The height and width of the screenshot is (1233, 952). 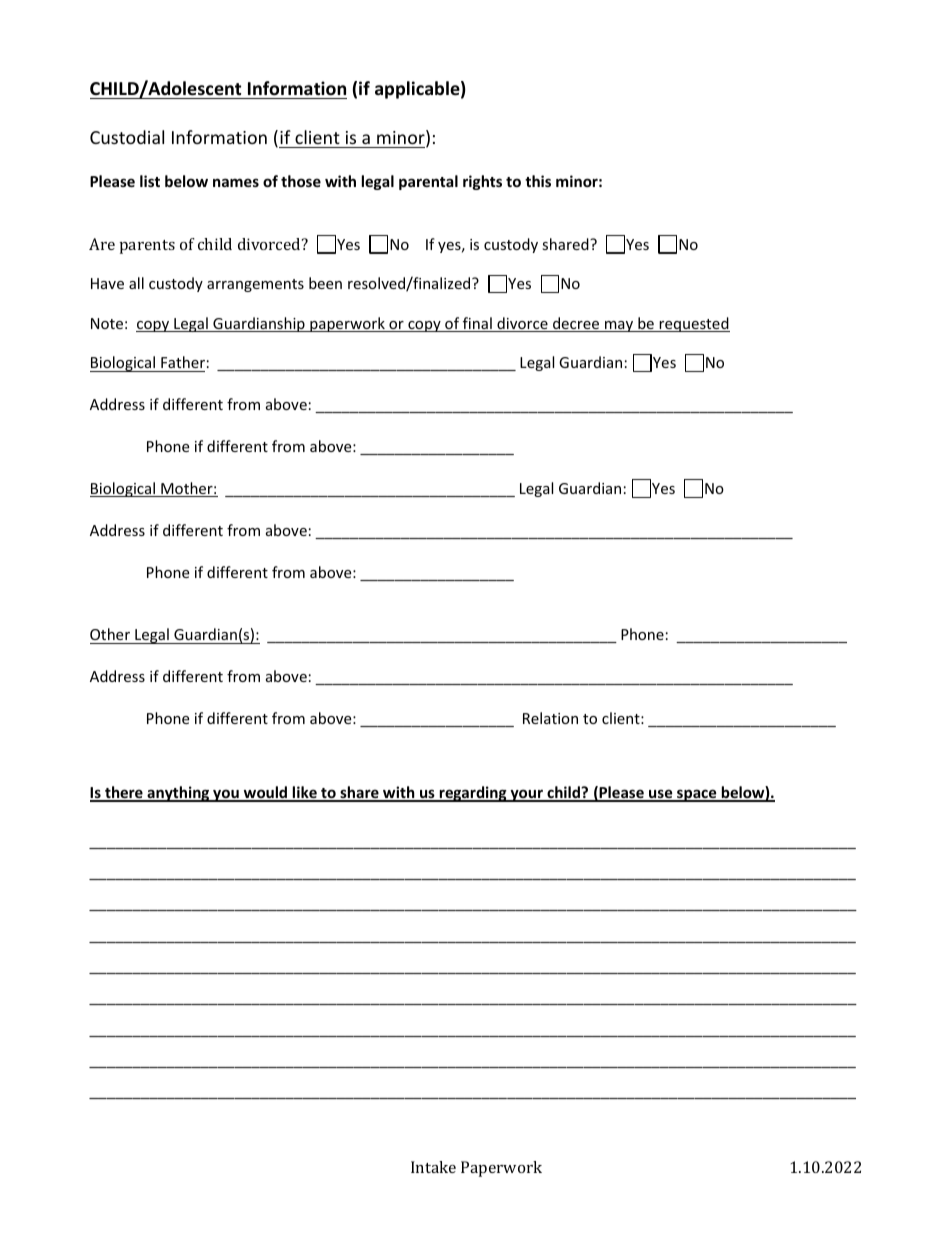 I want to click on all, so click(x=136, y=283).
